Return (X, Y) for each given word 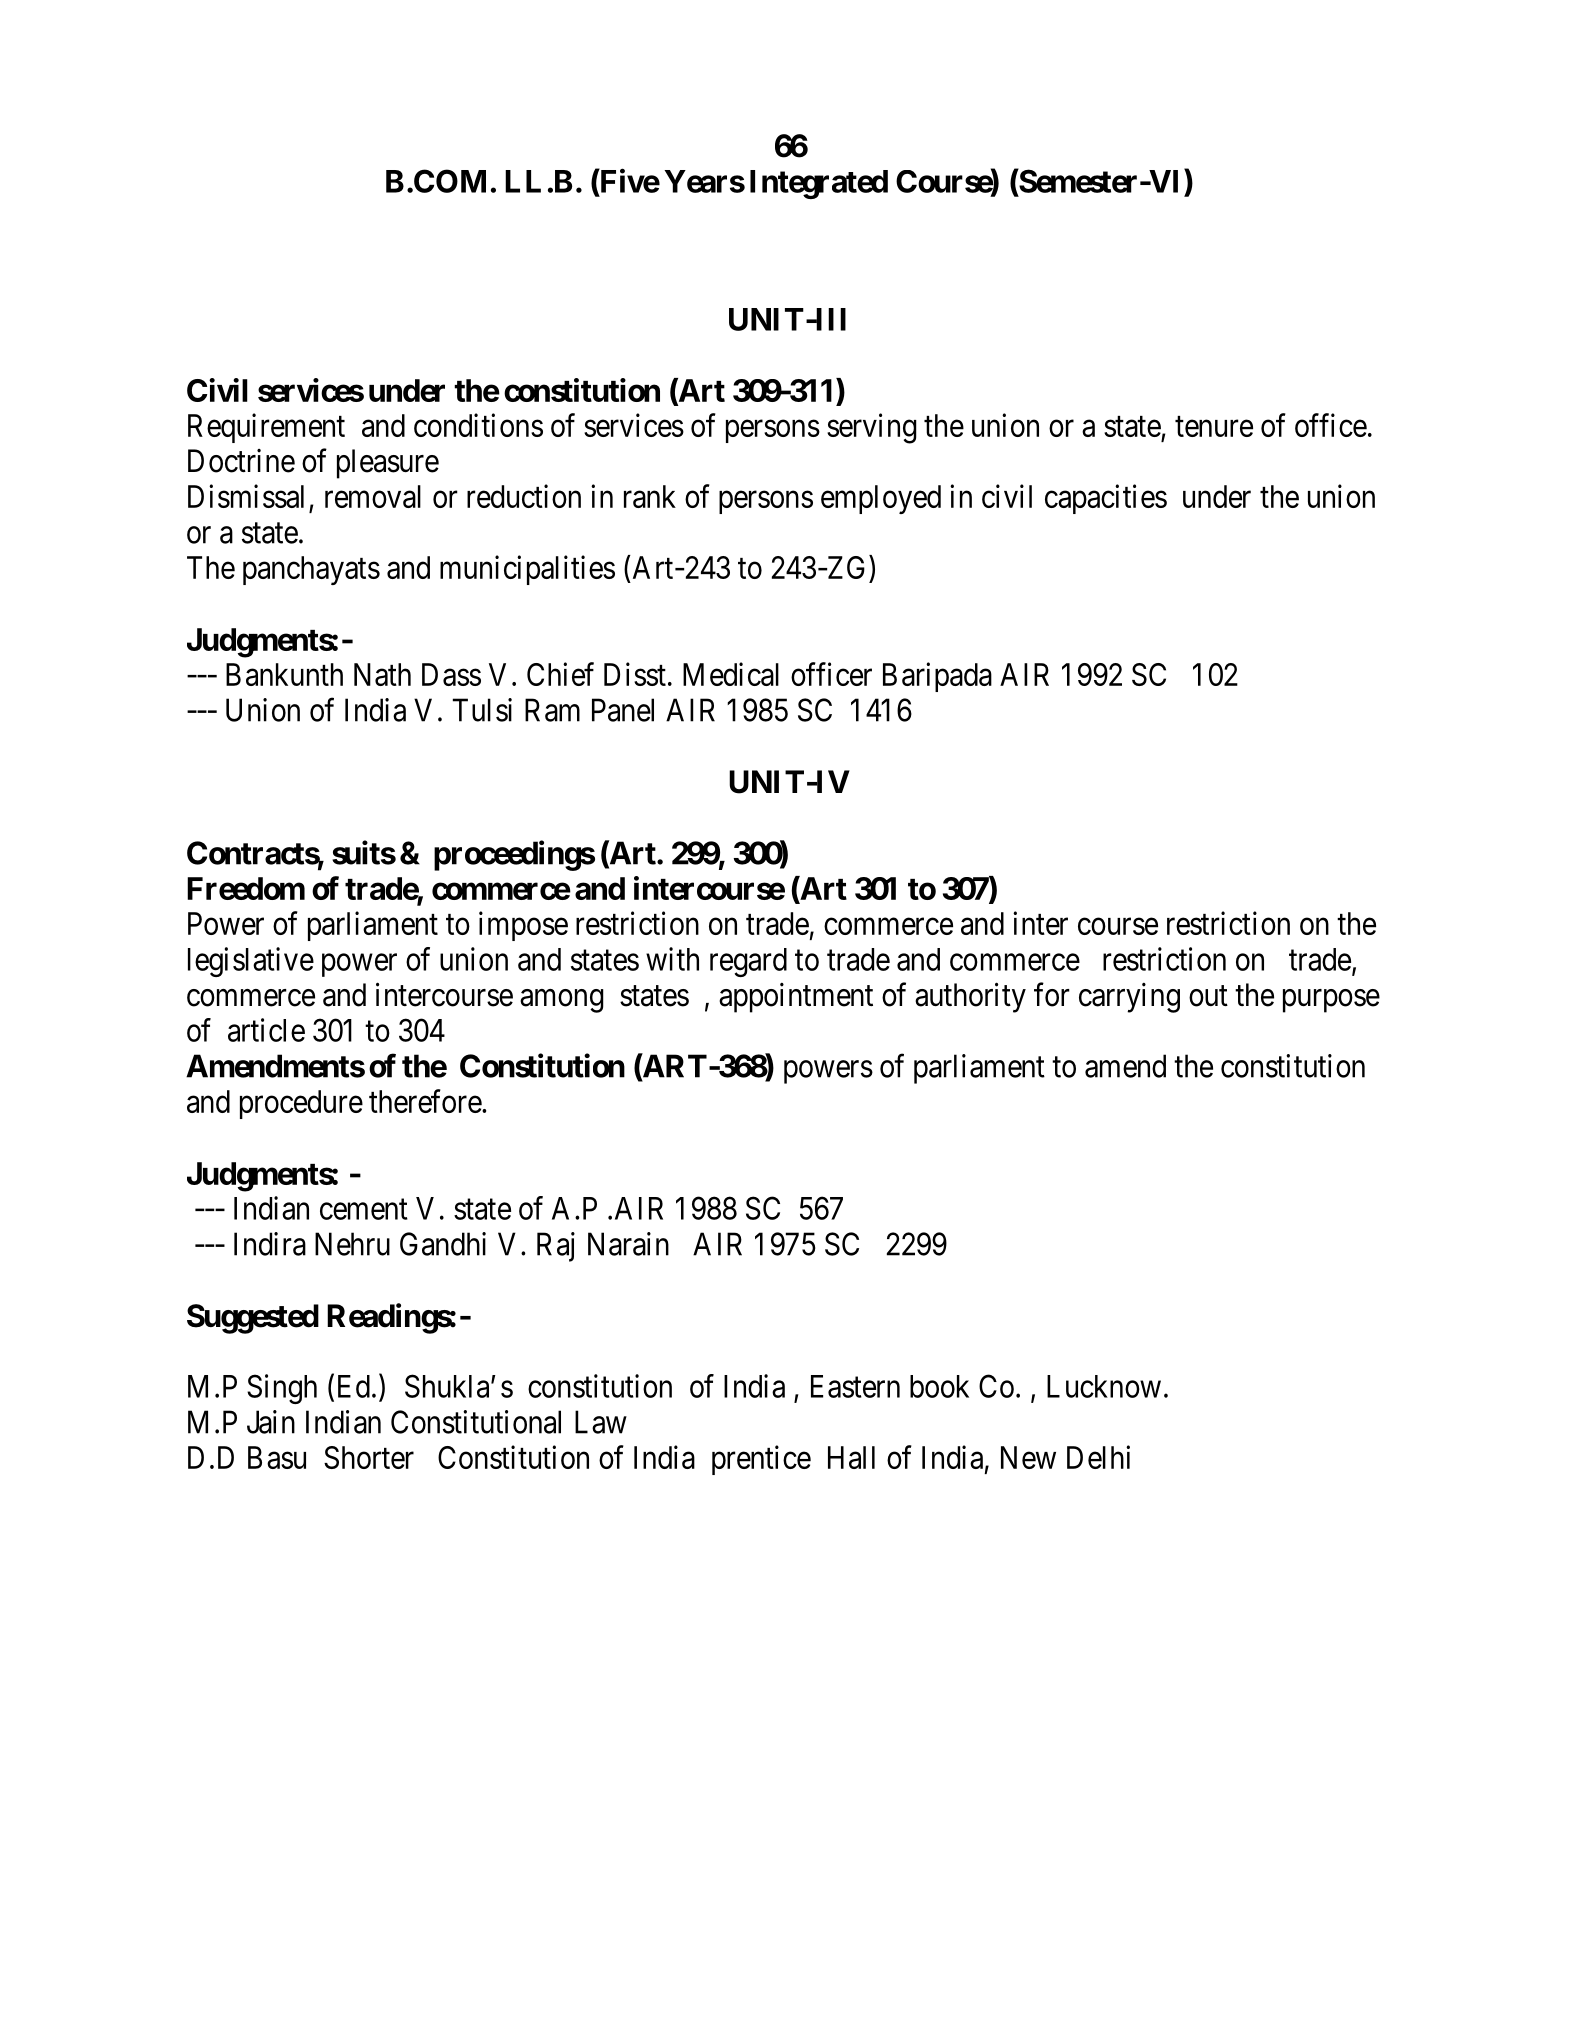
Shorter (369, 1457)
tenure (1214, 426)
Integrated (819, 184)
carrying (1129, 998)
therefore (426, 1101)
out (1208, 996)
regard (748, 962)
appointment (796, 998)
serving (872, 428)
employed (881, 499)
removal (373, 496)
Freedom (246, 888)
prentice (761, 1460)
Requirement (266, 428)
